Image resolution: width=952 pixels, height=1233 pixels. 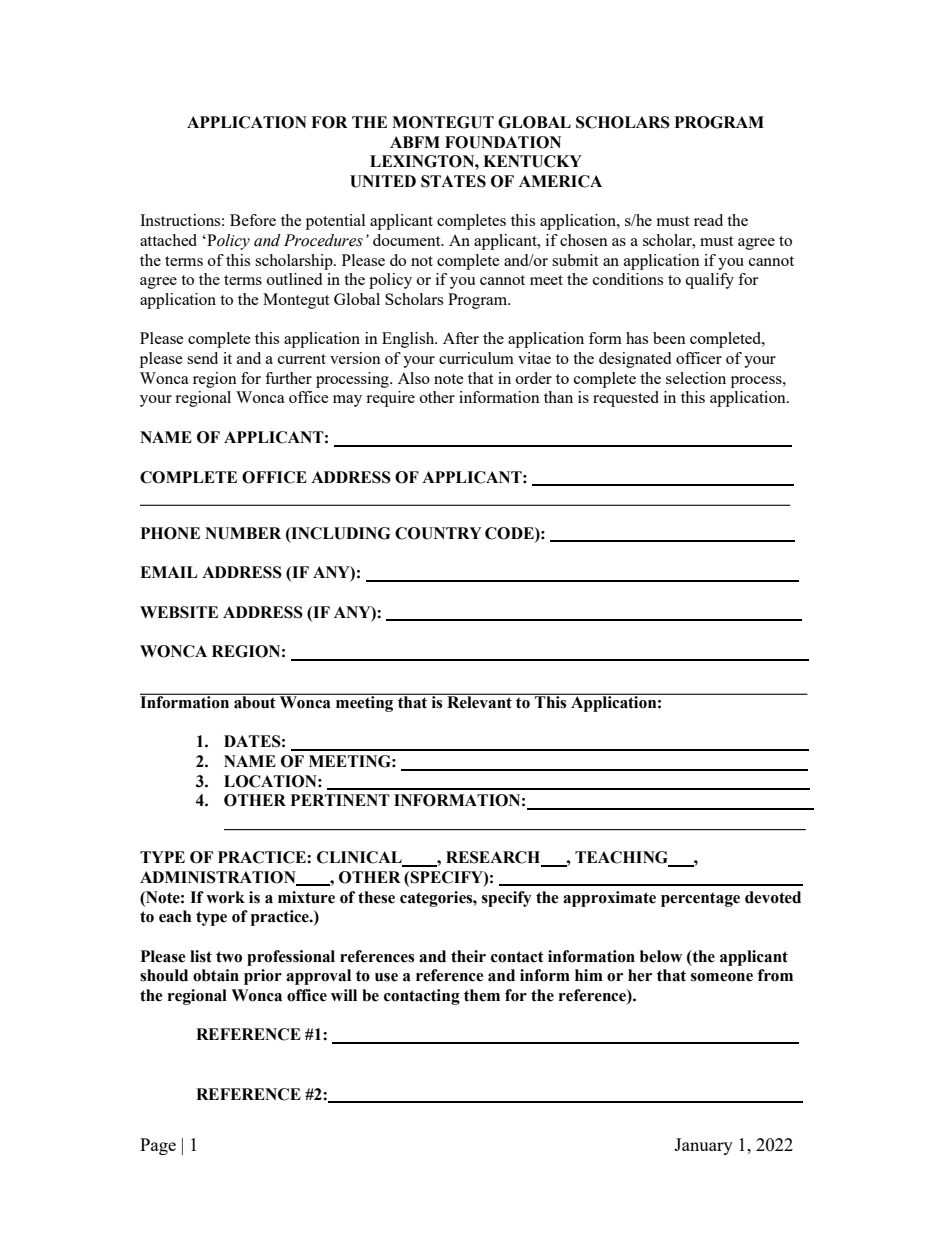 I want to click on Page, so click(x=158, y=1146).
